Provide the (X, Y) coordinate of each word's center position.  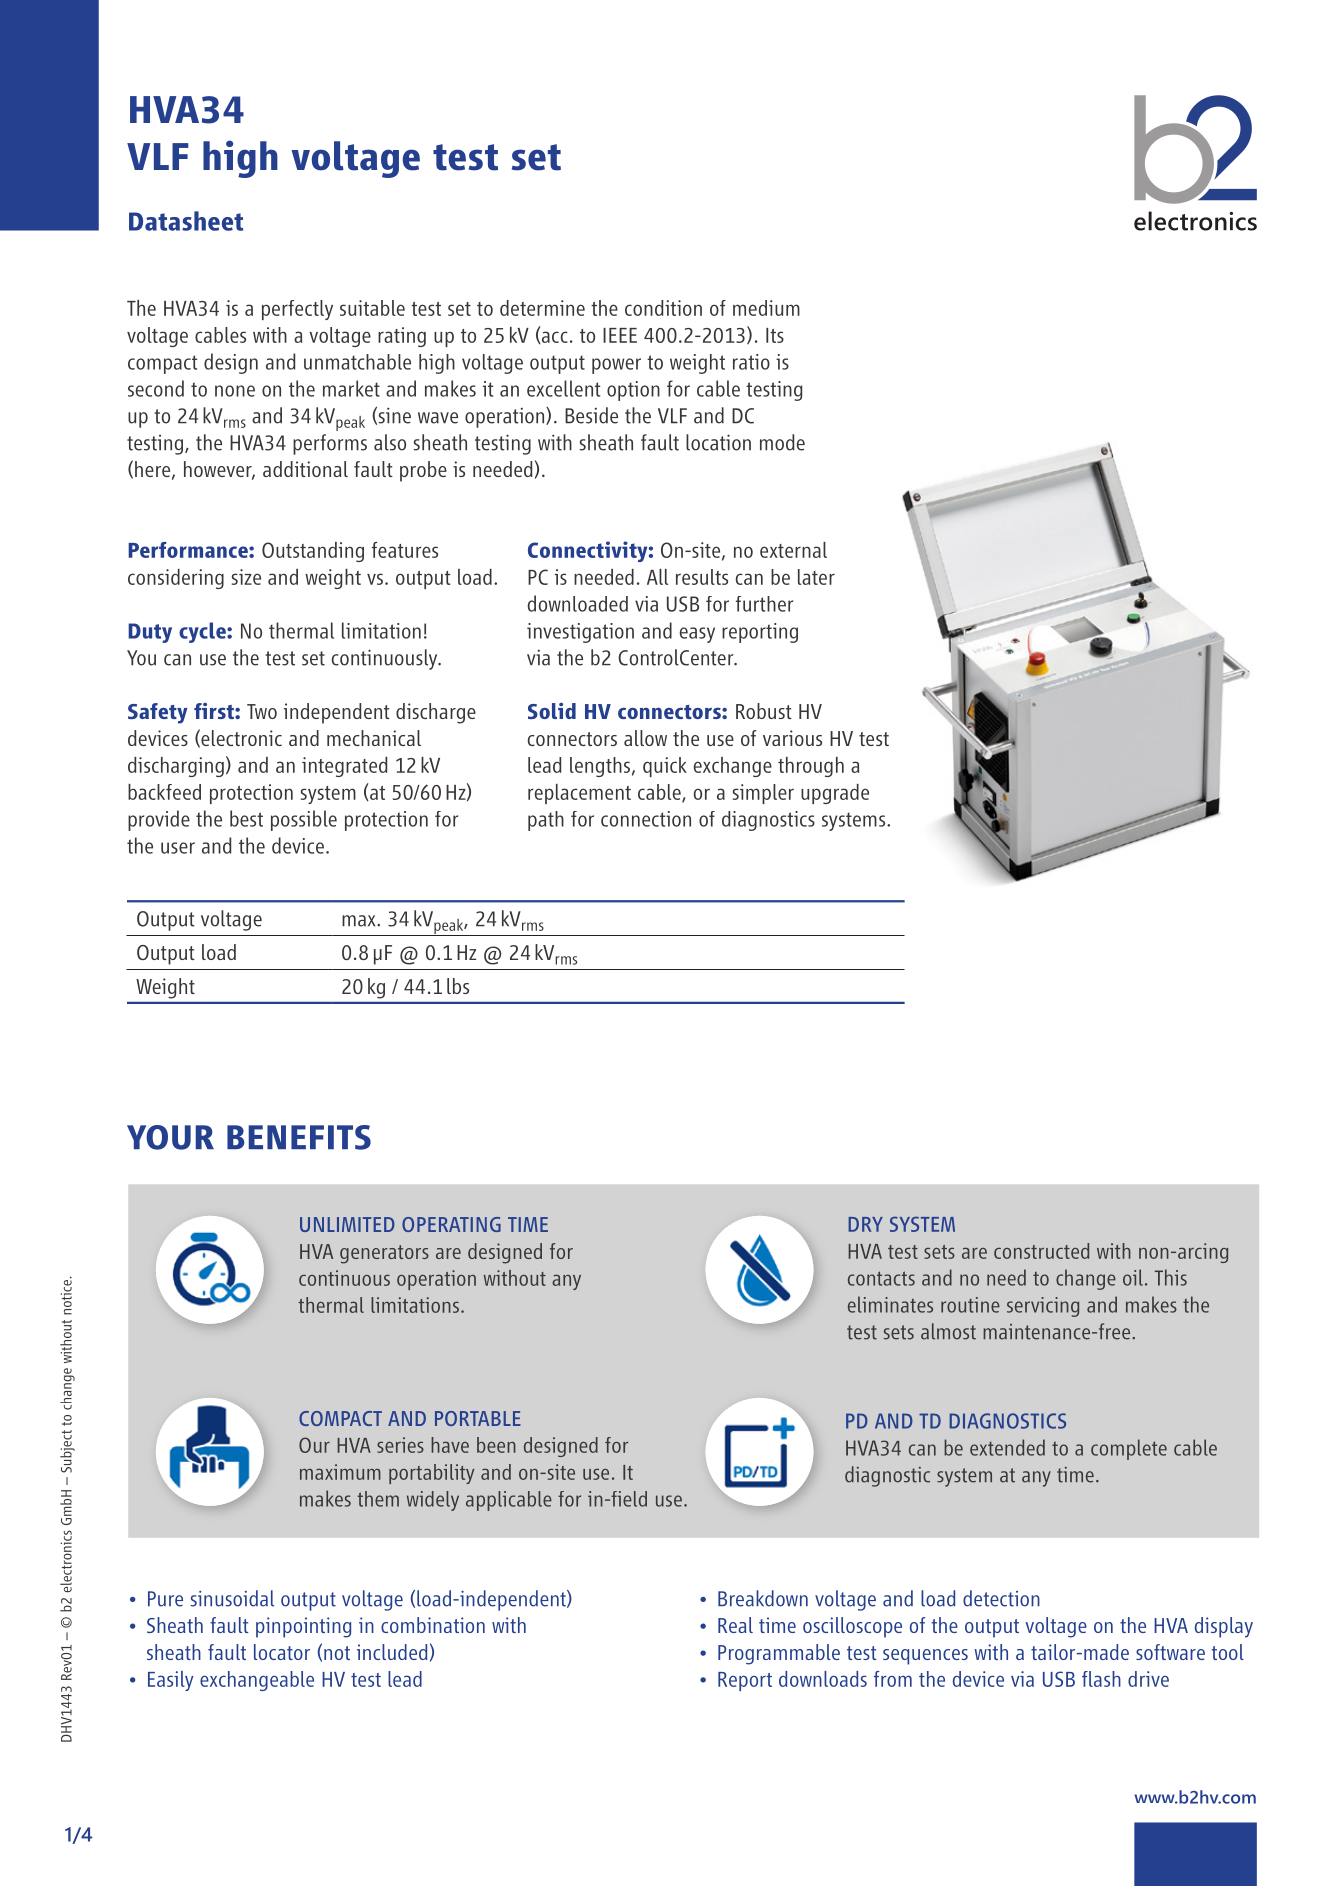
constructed (1041, 1251)
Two (262, 711)
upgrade (835, 794)
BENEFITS (299, 1137)
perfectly (297, 310)
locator (282, 1652)
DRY (865, 1224)
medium (766, 308)
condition (663, 308)
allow (645, 738)
